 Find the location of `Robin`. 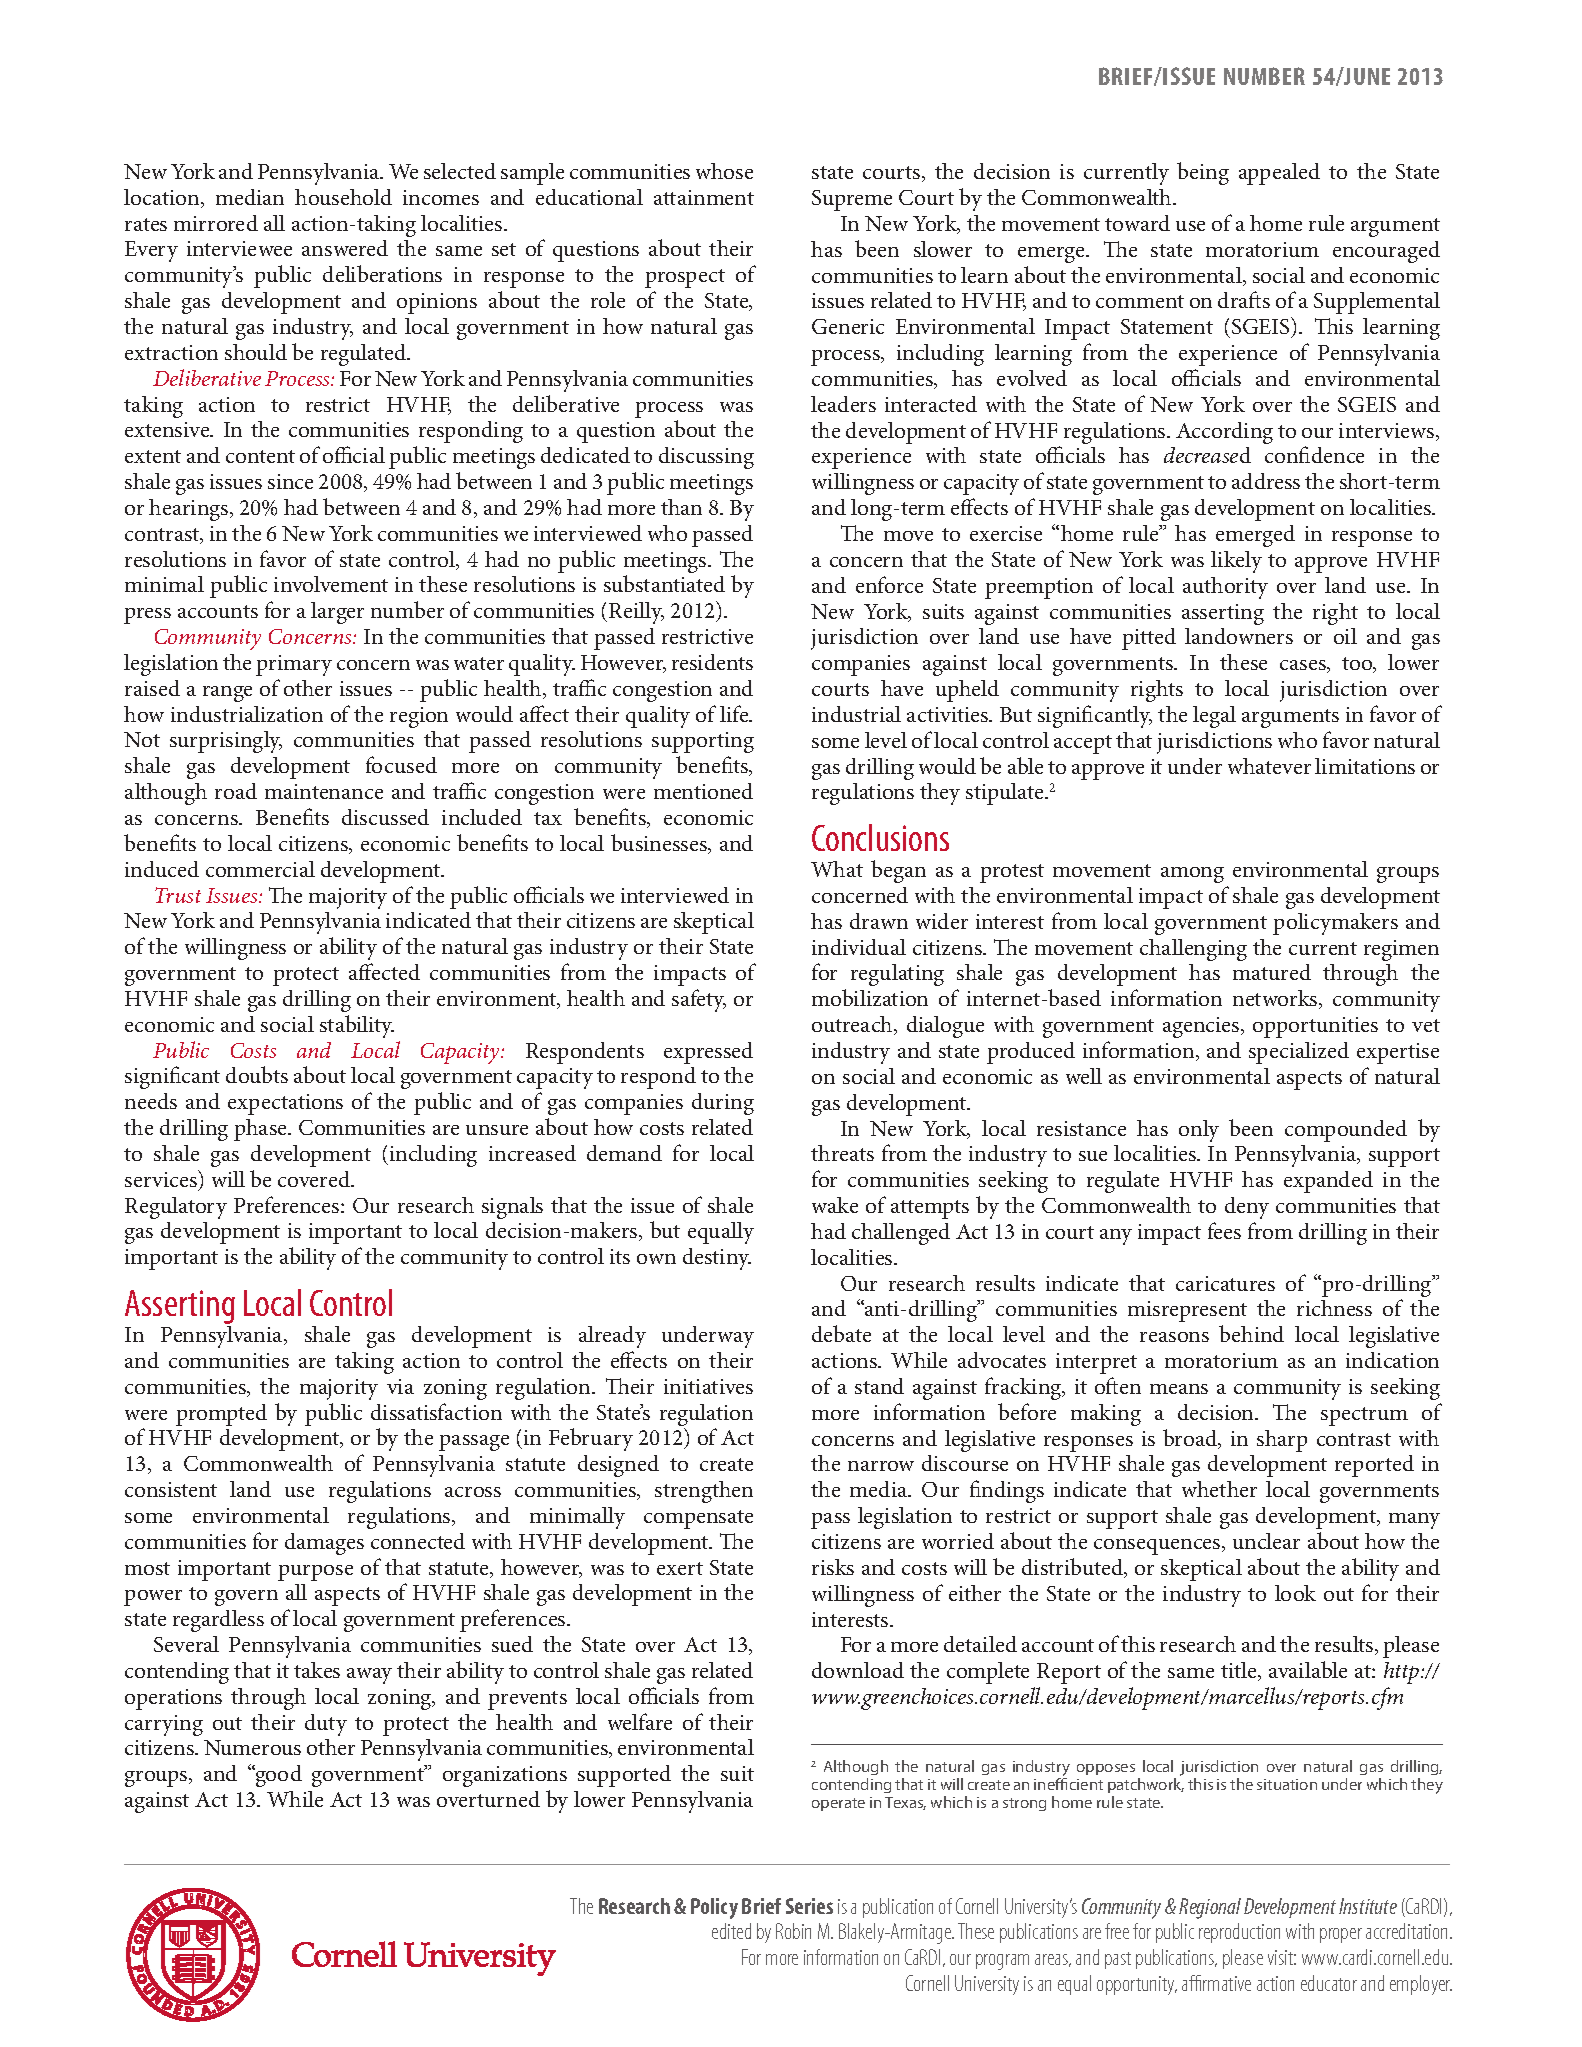

Robin is located at coordinates (793, 1931).
